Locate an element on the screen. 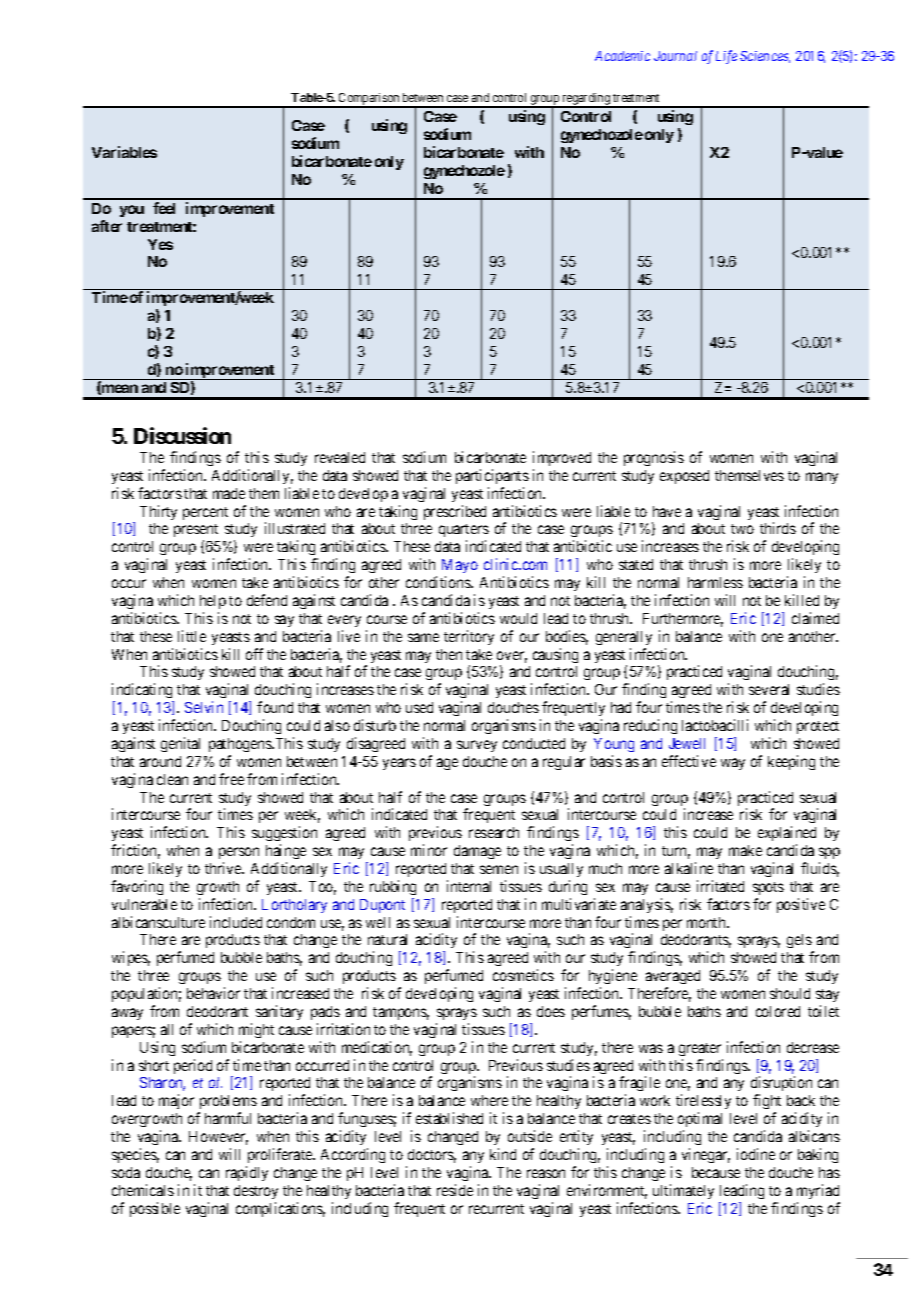 Image resolution: width=924 pixels, height=1308 pixels. participants is located at coordinates (492, 476).
